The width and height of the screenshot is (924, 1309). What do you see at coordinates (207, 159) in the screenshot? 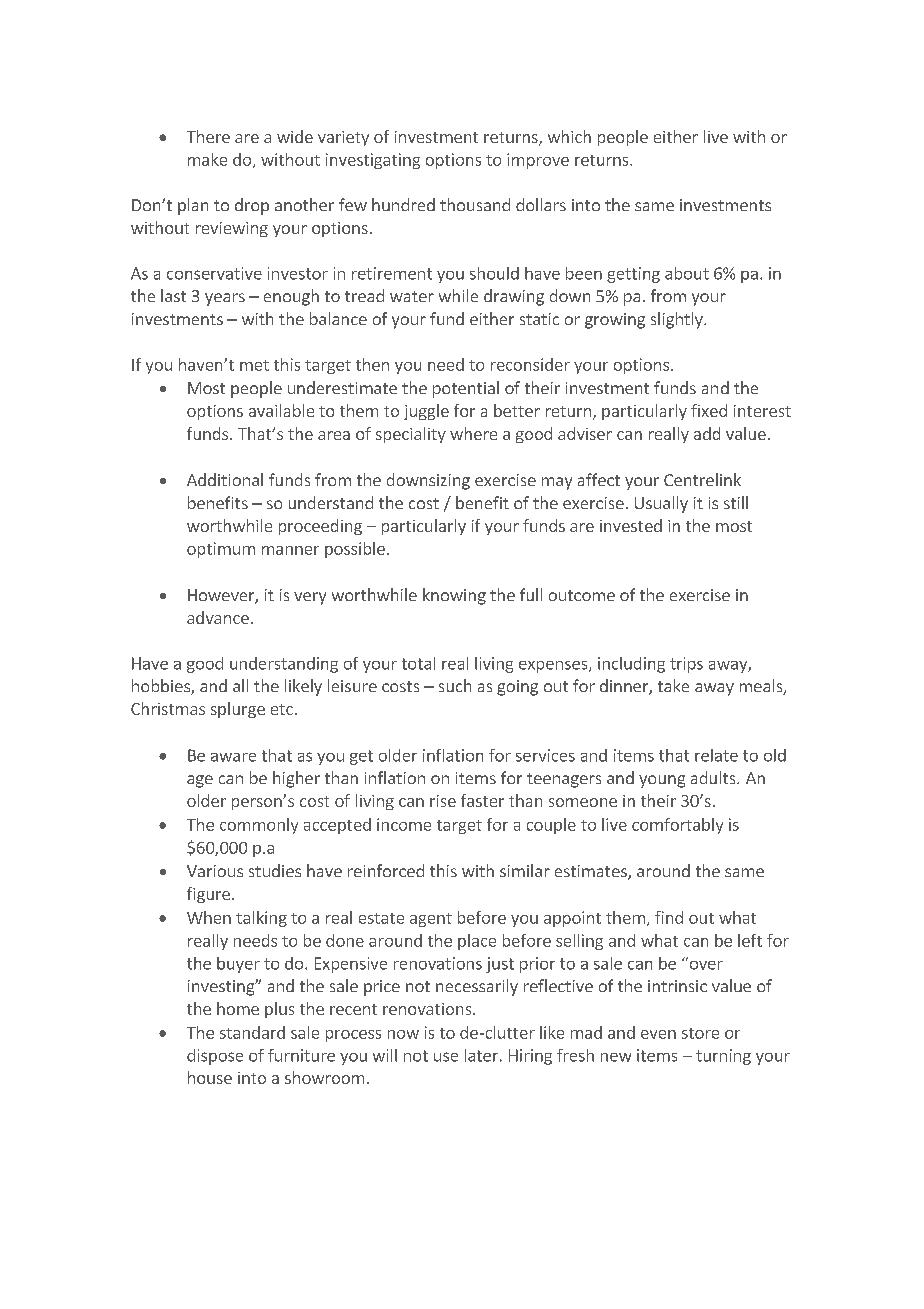
I see `make` at bounding box center [207, 159].
